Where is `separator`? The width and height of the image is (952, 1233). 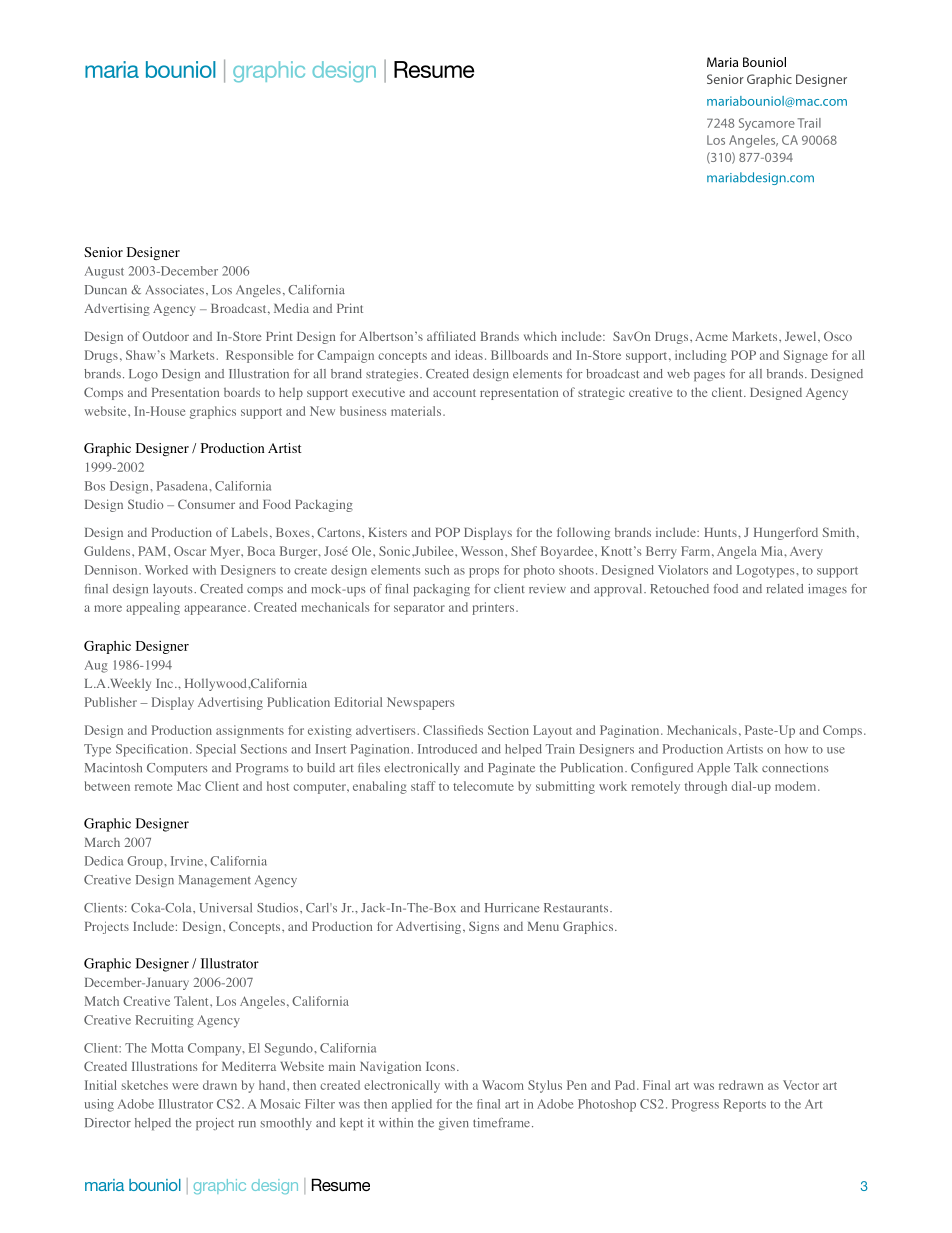
separator is located at coordinates (419, 609).
